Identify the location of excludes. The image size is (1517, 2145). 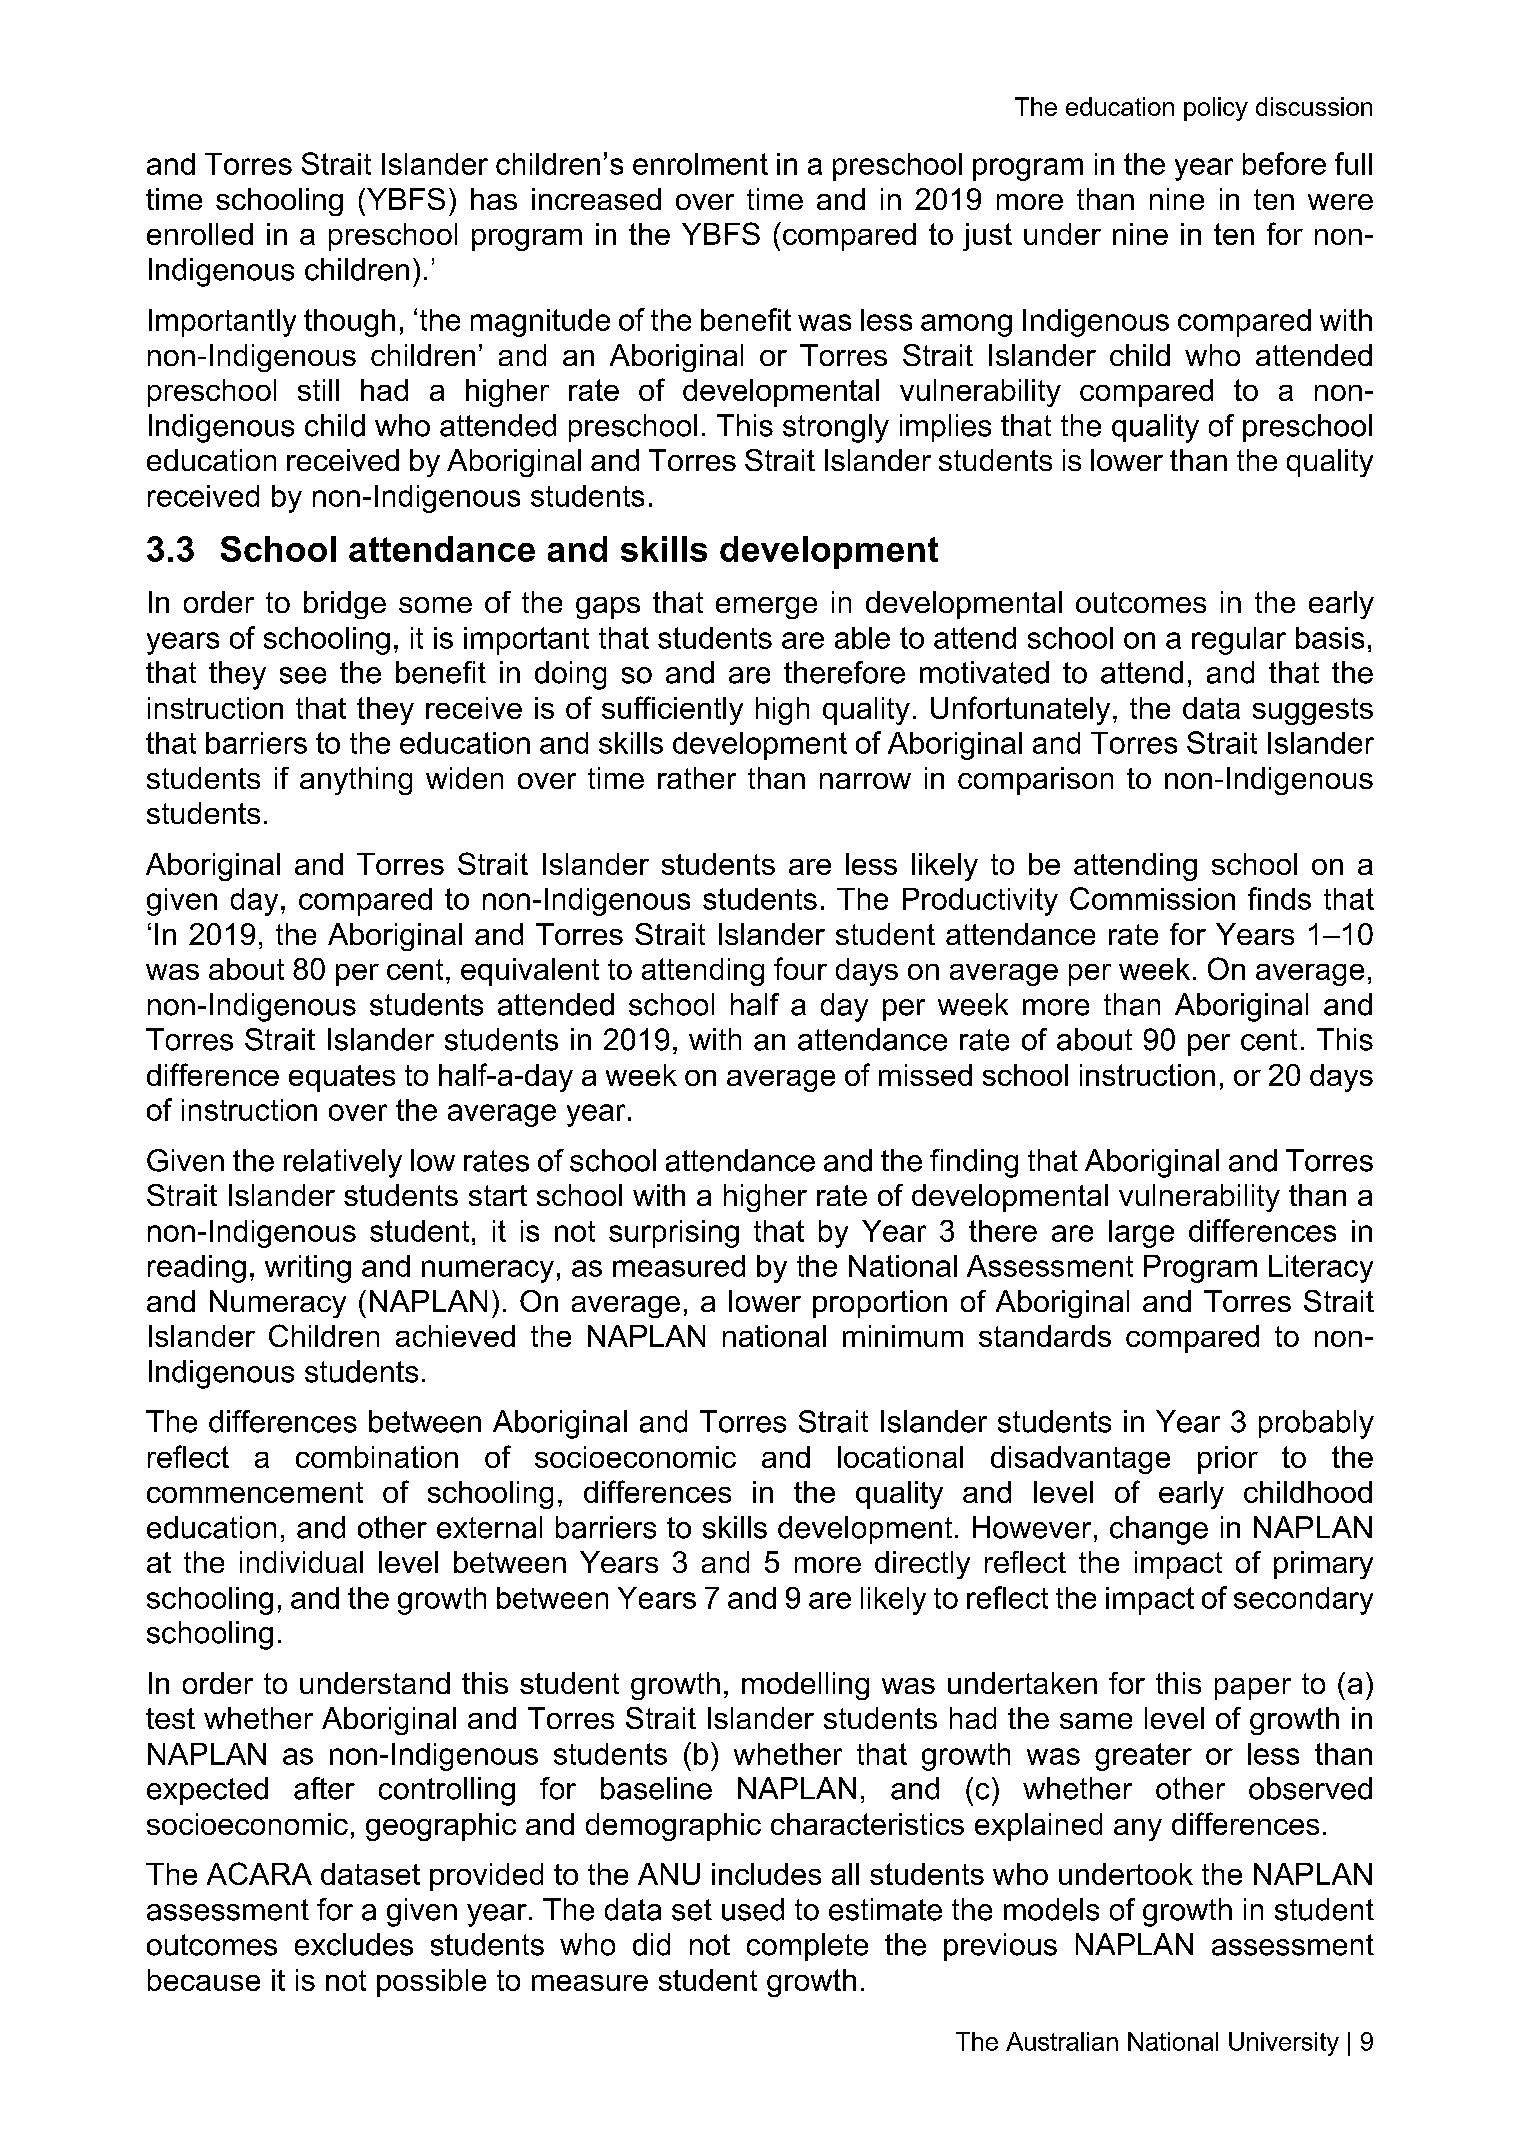
(354, 1944).
